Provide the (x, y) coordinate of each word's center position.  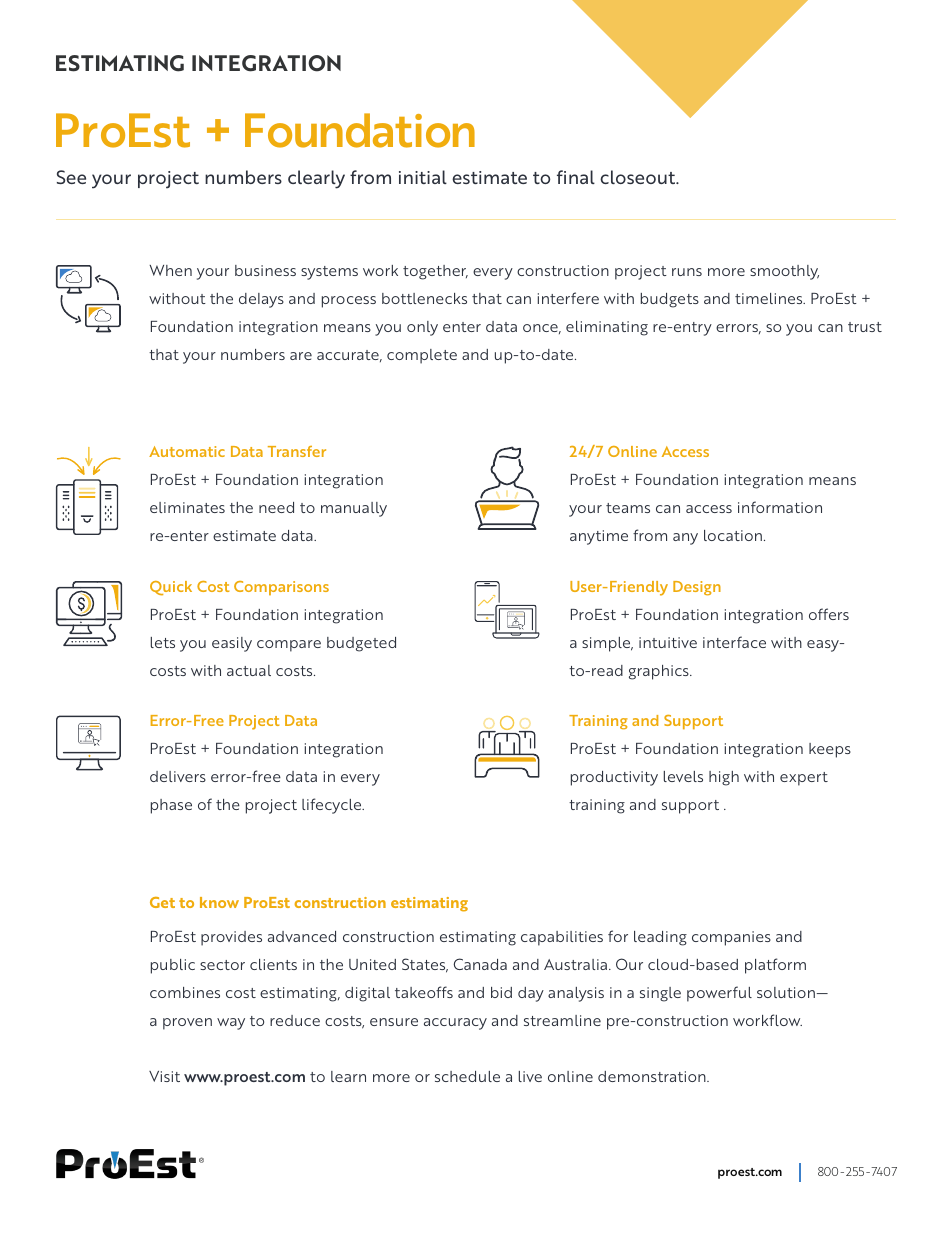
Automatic (187, 451)
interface (734, 642)
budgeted (361, 644)
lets (163, 642)
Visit (164, 1076)
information (780, 507)
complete (422, 356)
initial (423, 177)
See (71, 177)
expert (804, 779)
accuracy (455, 1024)
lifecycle (333, 806)
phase (171, 806)
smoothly (784, 272)
